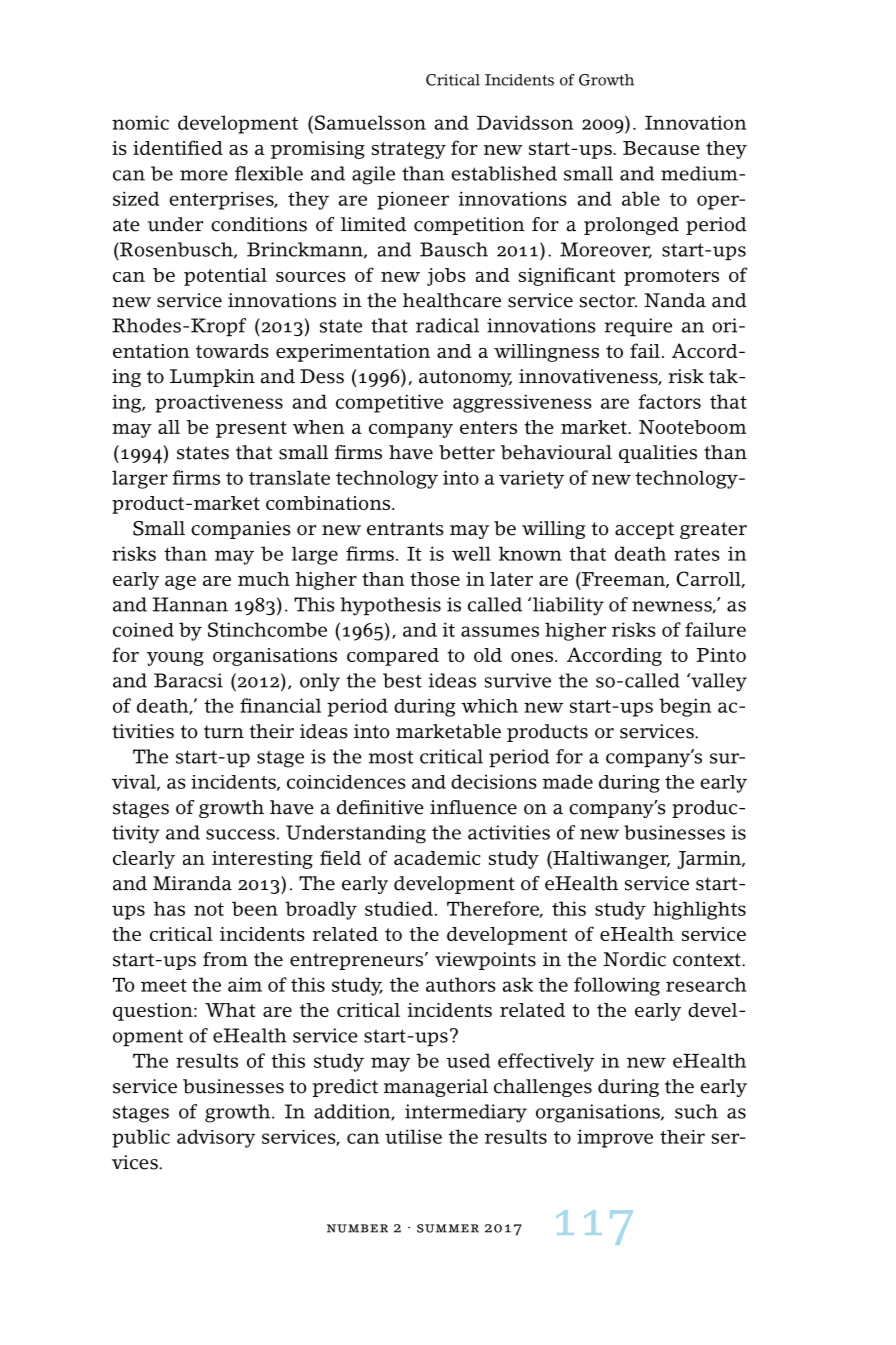  What do you see at coordinates (661, 148) in the screenshot?
I see `Because` at bounding box center [661, 148].
